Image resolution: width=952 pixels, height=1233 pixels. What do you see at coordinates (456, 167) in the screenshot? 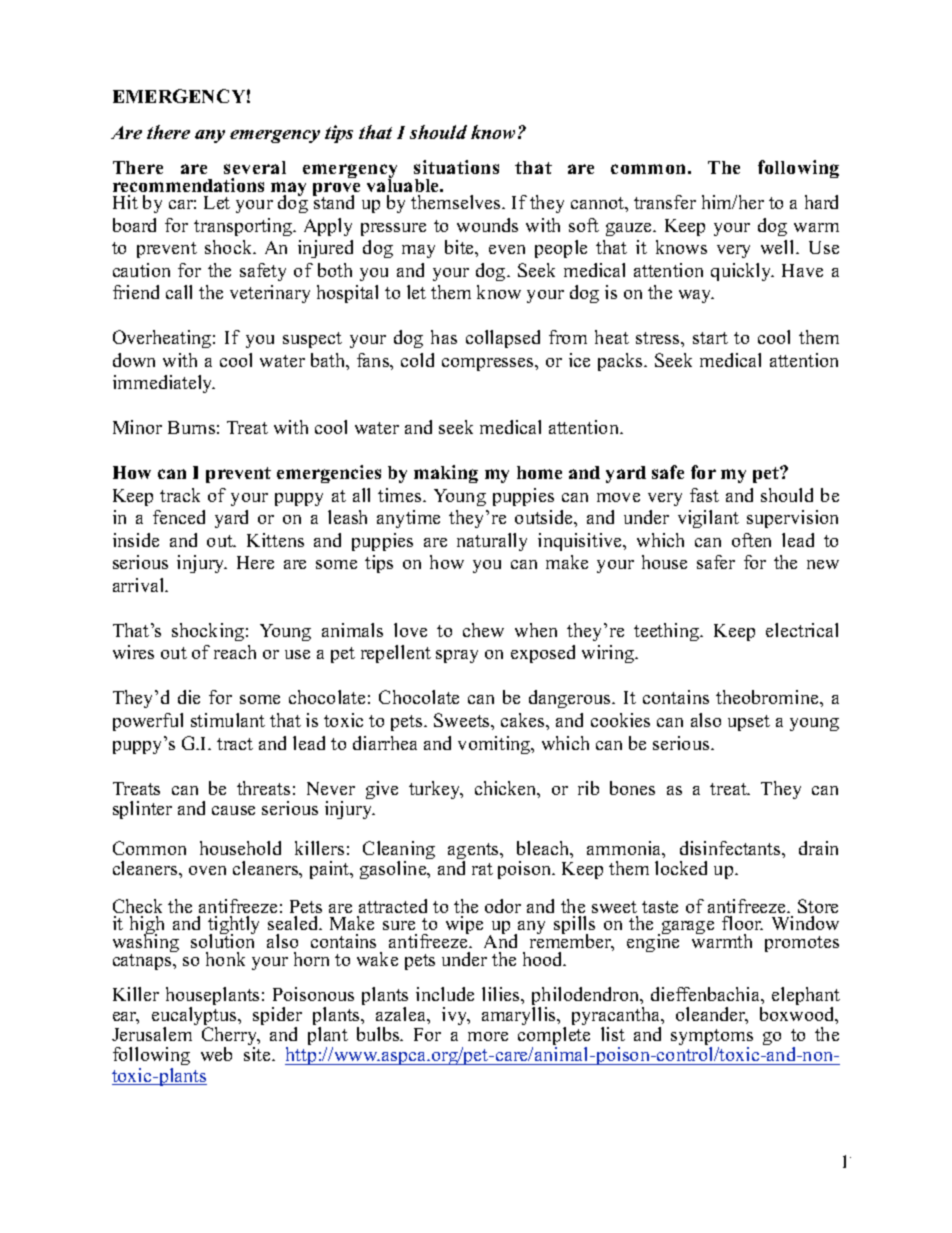
I see `situations` at bounding box center [456, 167].
